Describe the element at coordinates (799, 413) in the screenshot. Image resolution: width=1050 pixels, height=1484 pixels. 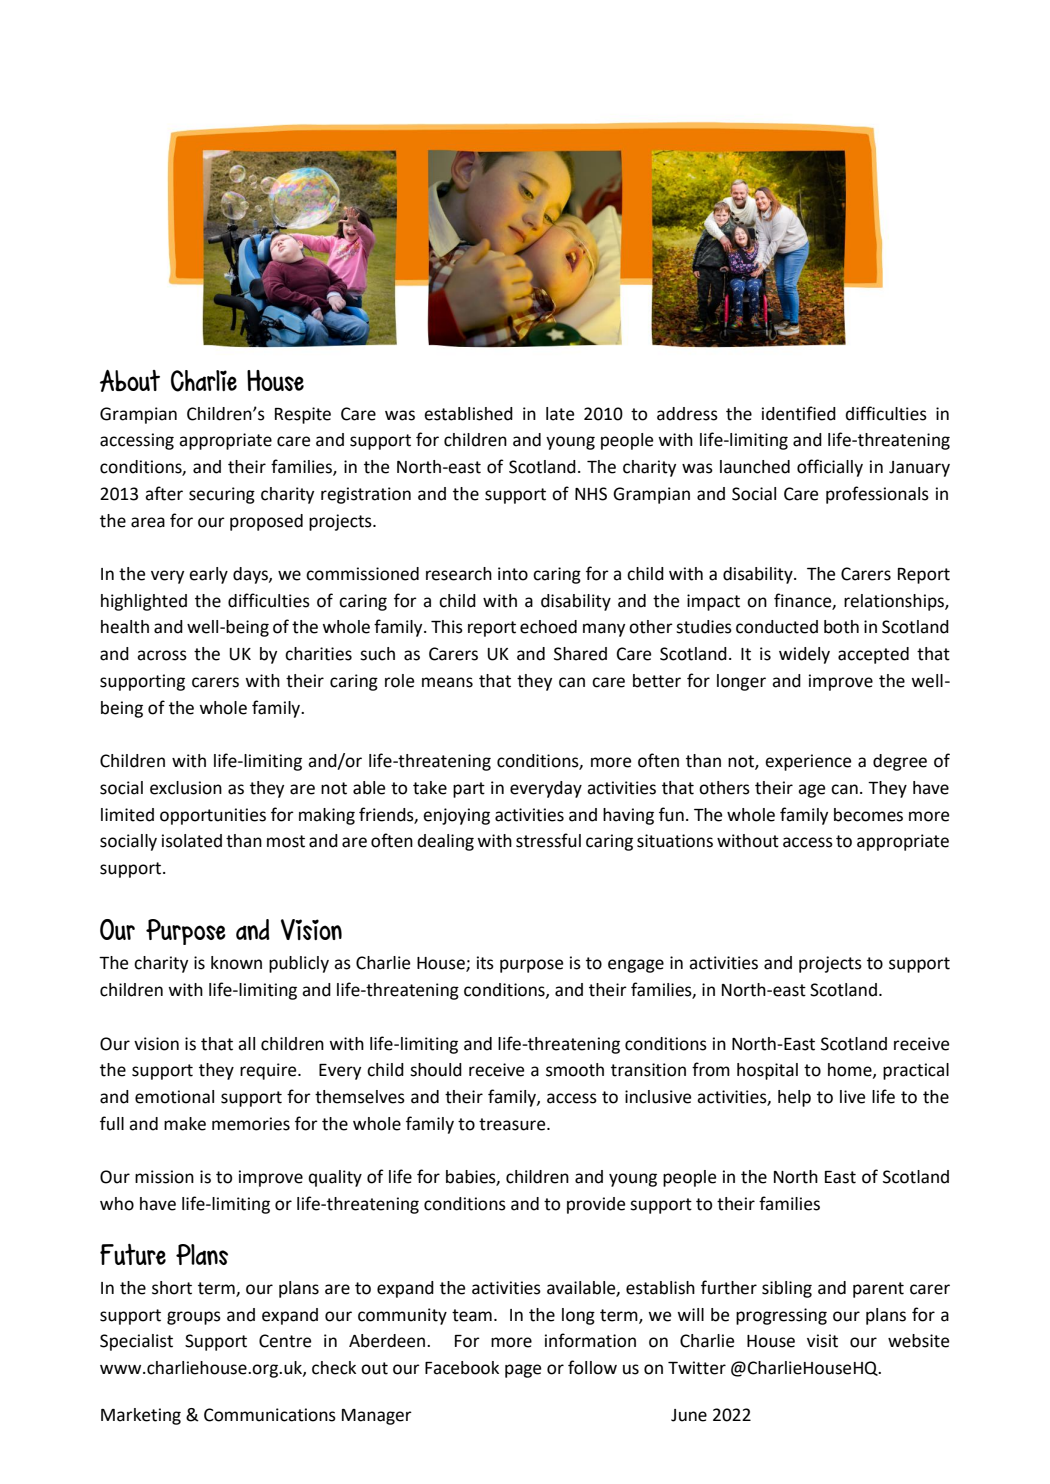
I see `identified` at that location.
